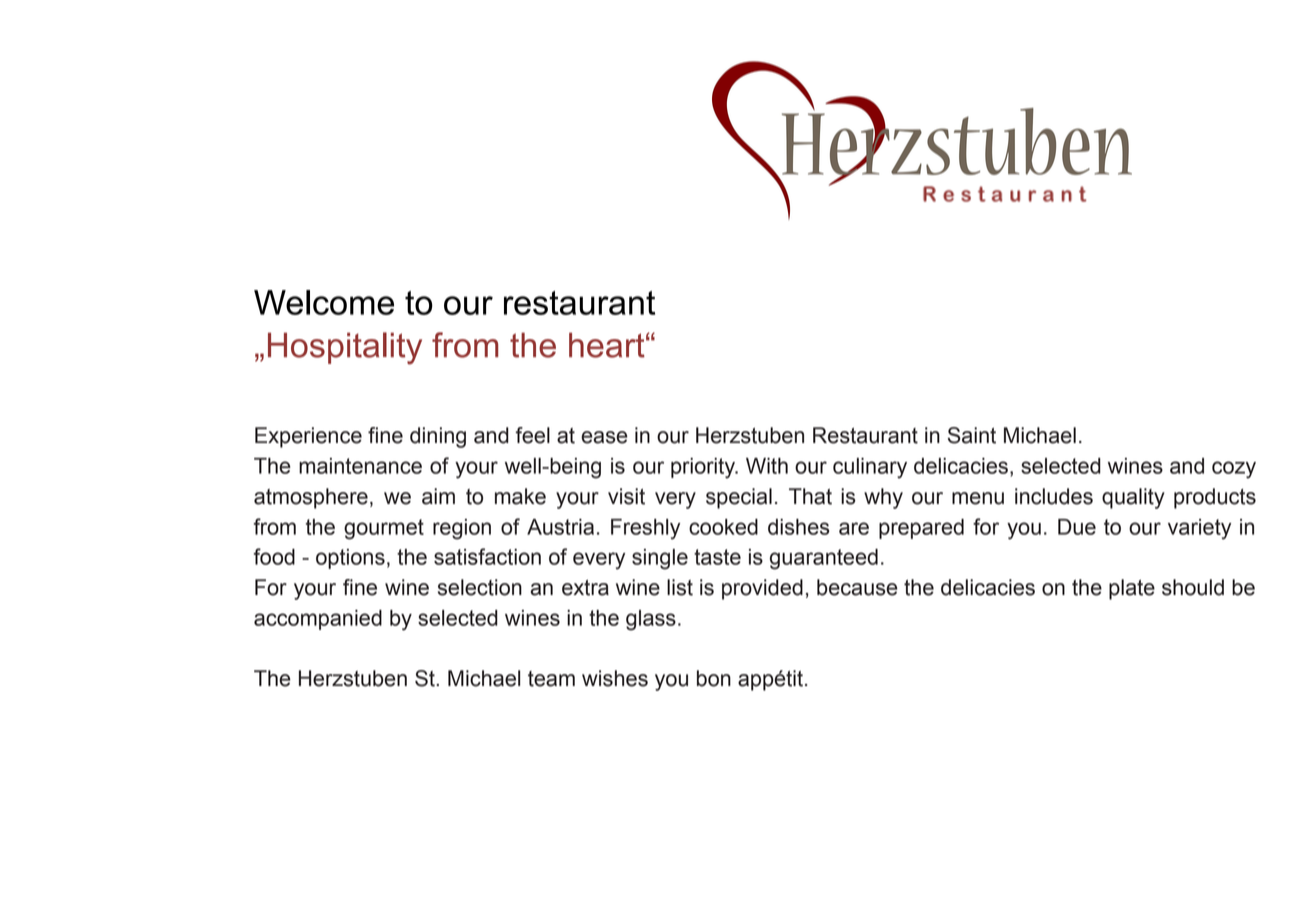  Describe the element at coordinates (1077, 527) in the image. I see `Due` at that location.
